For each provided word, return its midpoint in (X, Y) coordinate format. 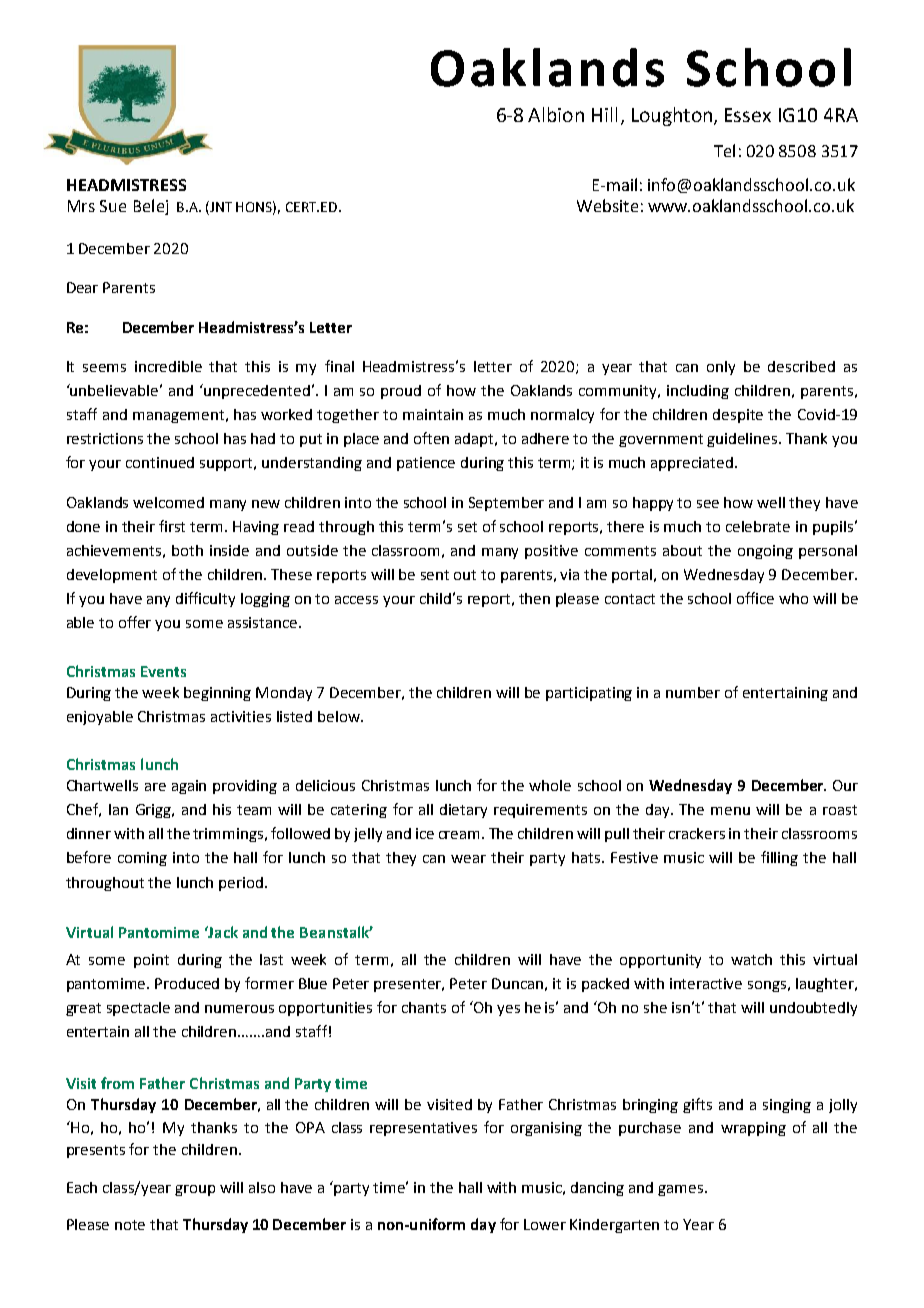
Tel (724, 150)
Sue (113, 206)
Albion (556, 114)
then (534, 598)
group (195, 1190)
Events (163, 671)
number (693, 692)
